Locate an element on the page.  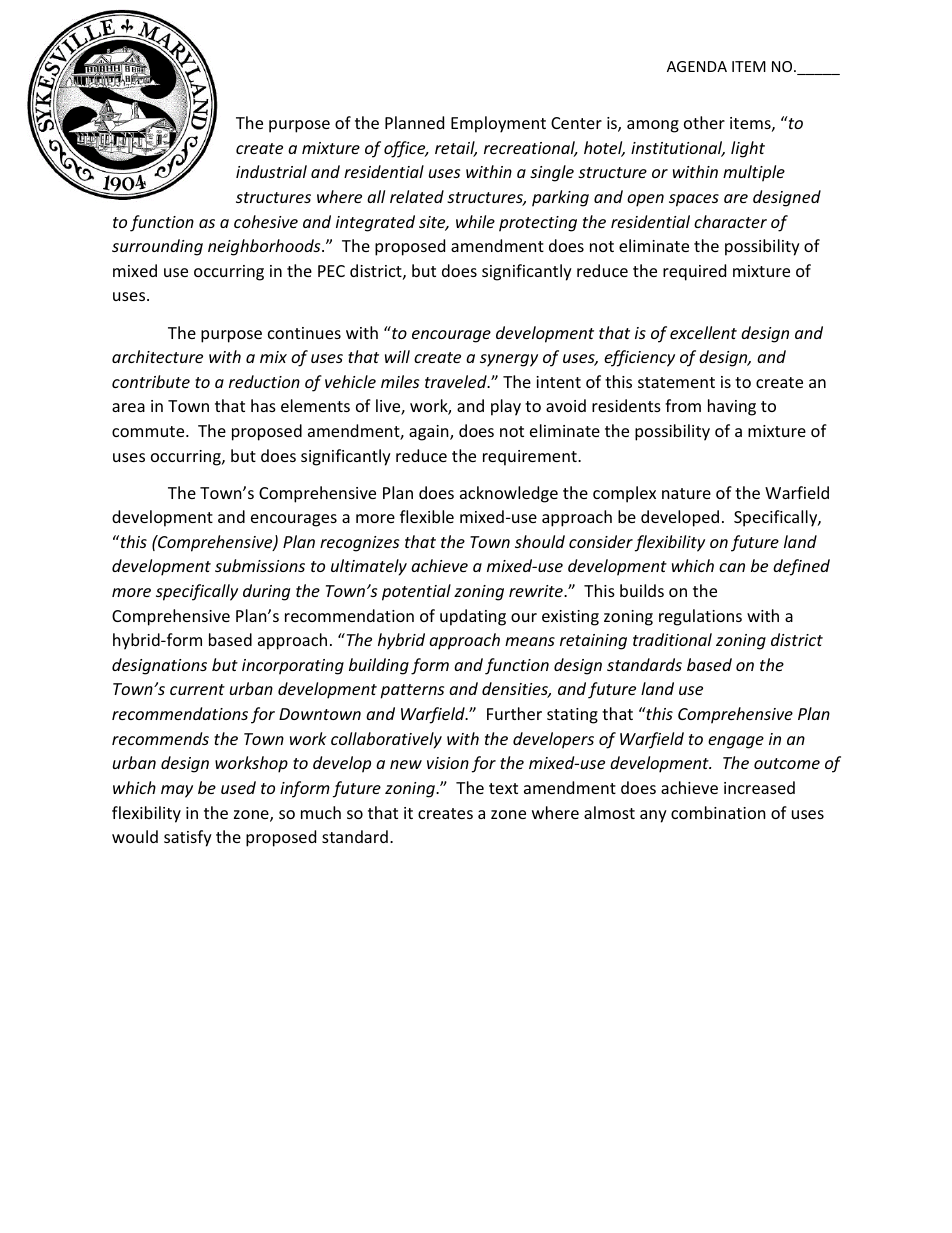
AGENDA is located at coordinates (697, 66).
